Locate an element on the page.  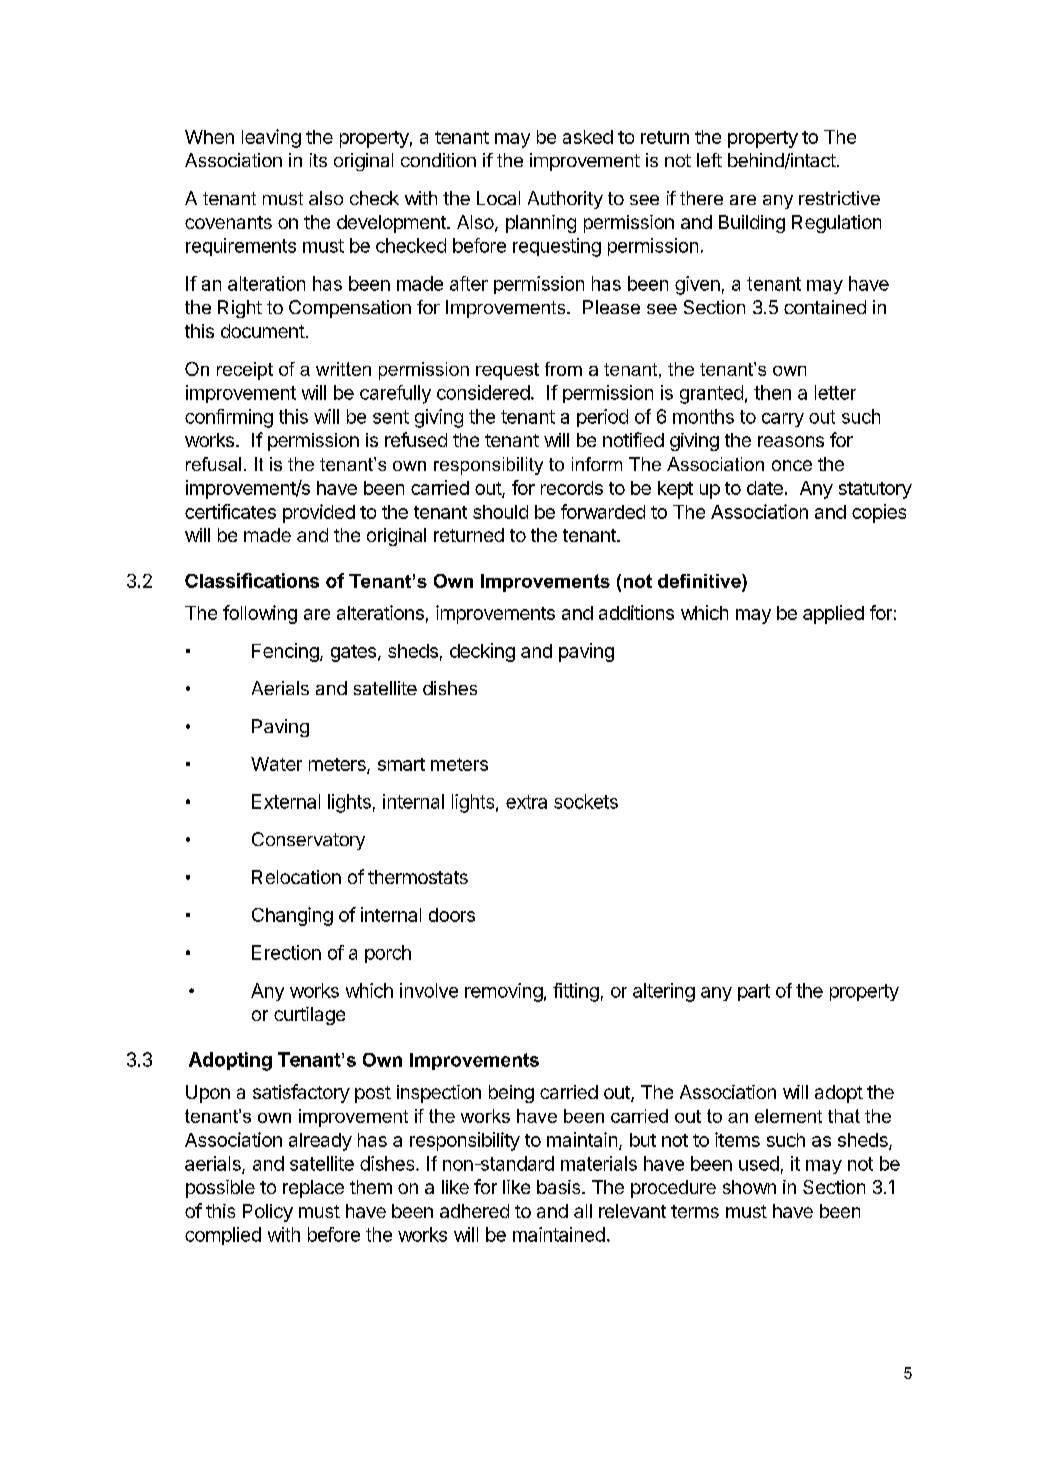
applied is located at coordinates (833, 614).
